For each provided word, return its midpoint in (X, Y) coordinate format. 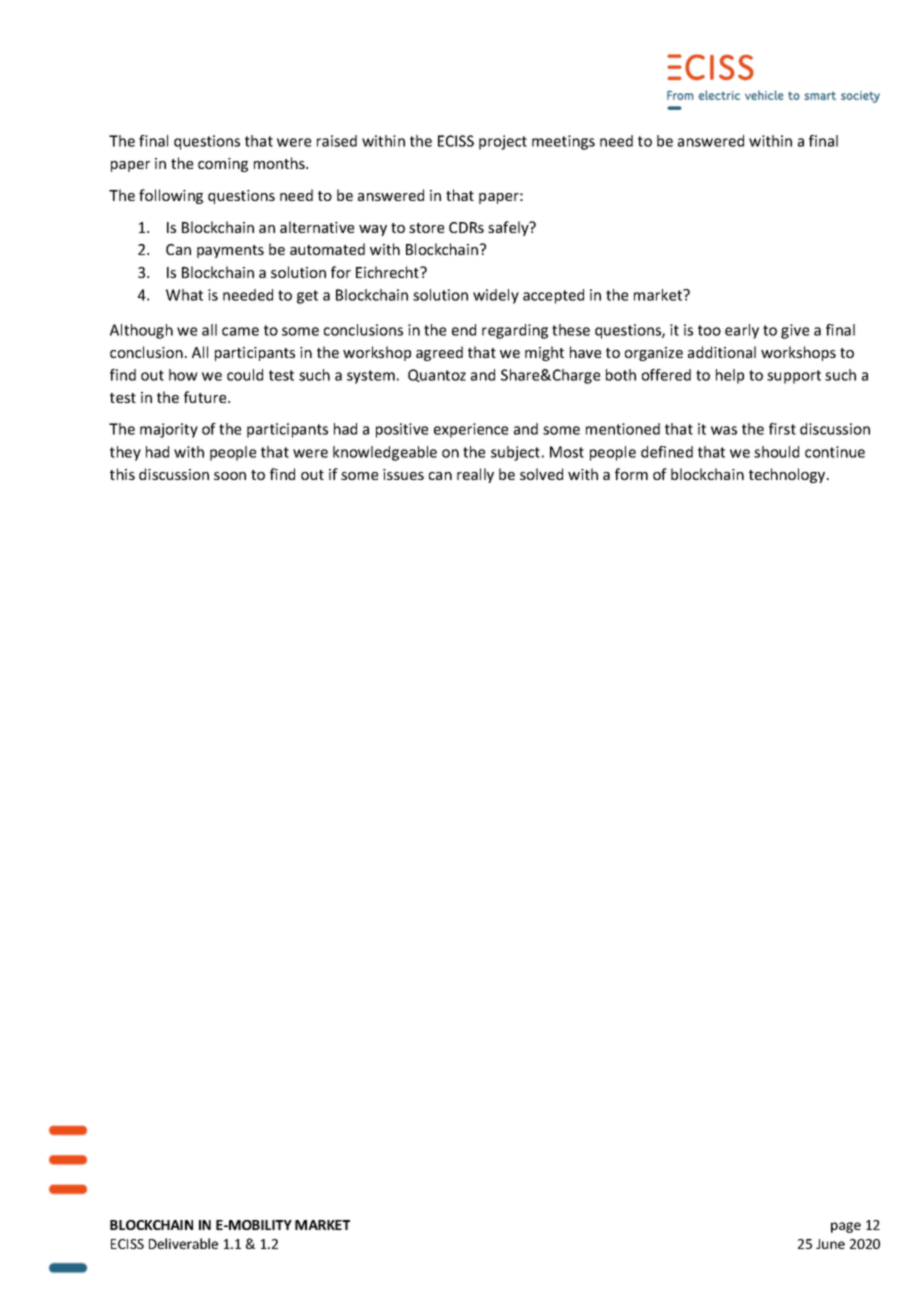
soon (230, 476)
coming (223, 165)
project (503, 142)
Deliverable (183, 1243)
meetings (563, 142)
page (846, 1227)
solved (541, 474)
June (830, 1244)
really (475, 475)
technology (788, 475)
